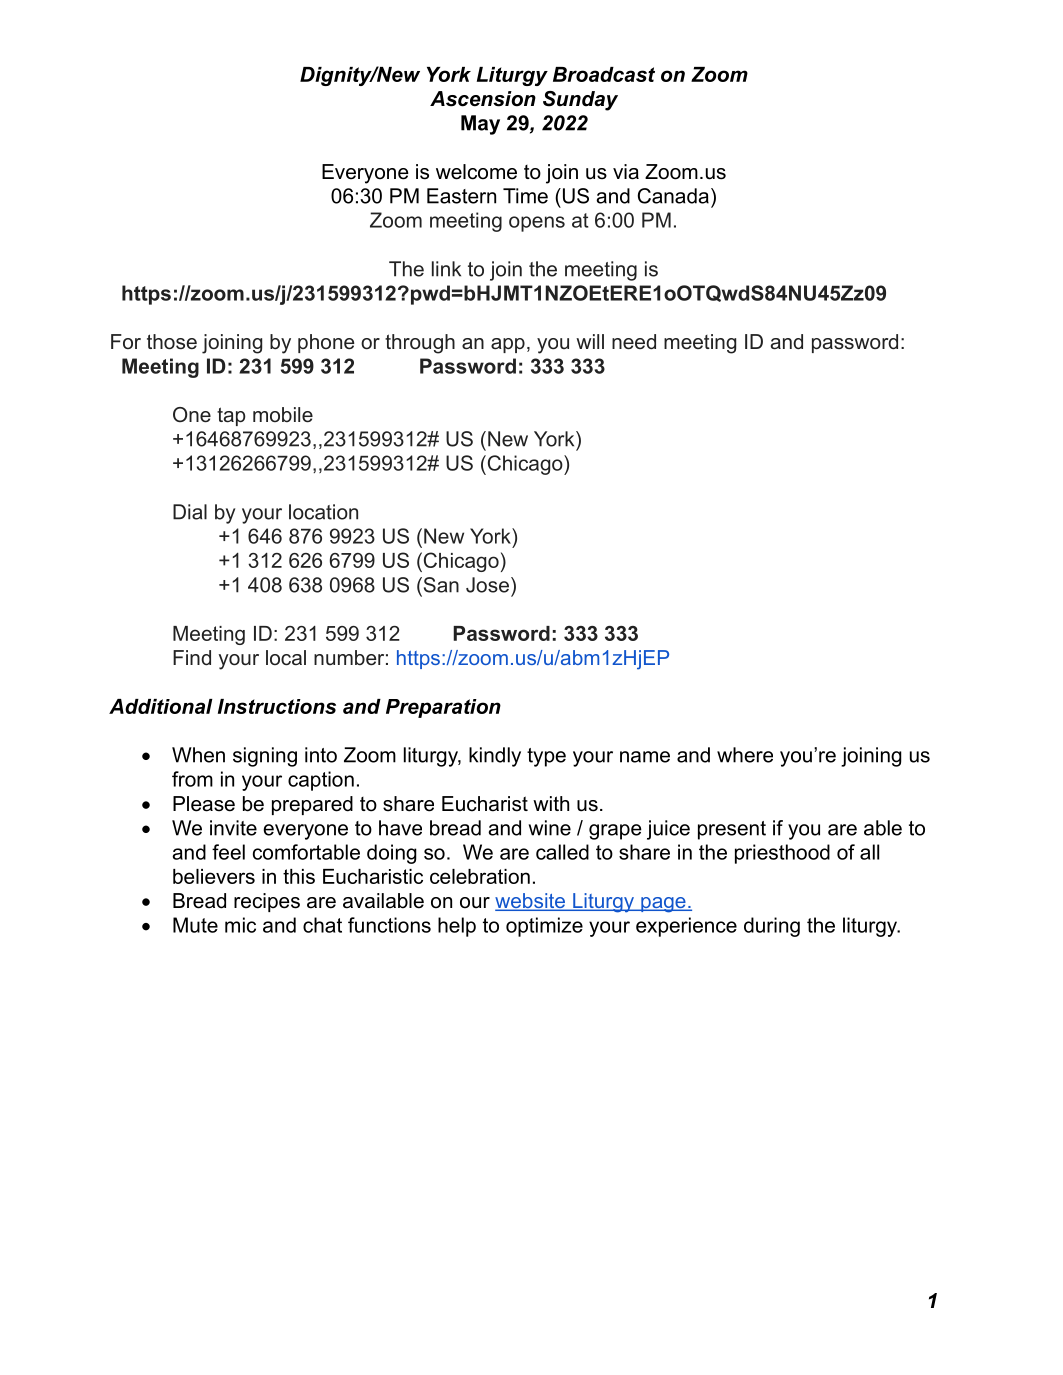 This screenshot has height=1375, width=1063. What do you see at coordinates (446, 269) in the screenshot?
I see `link` at bounding box center [446, 269].
